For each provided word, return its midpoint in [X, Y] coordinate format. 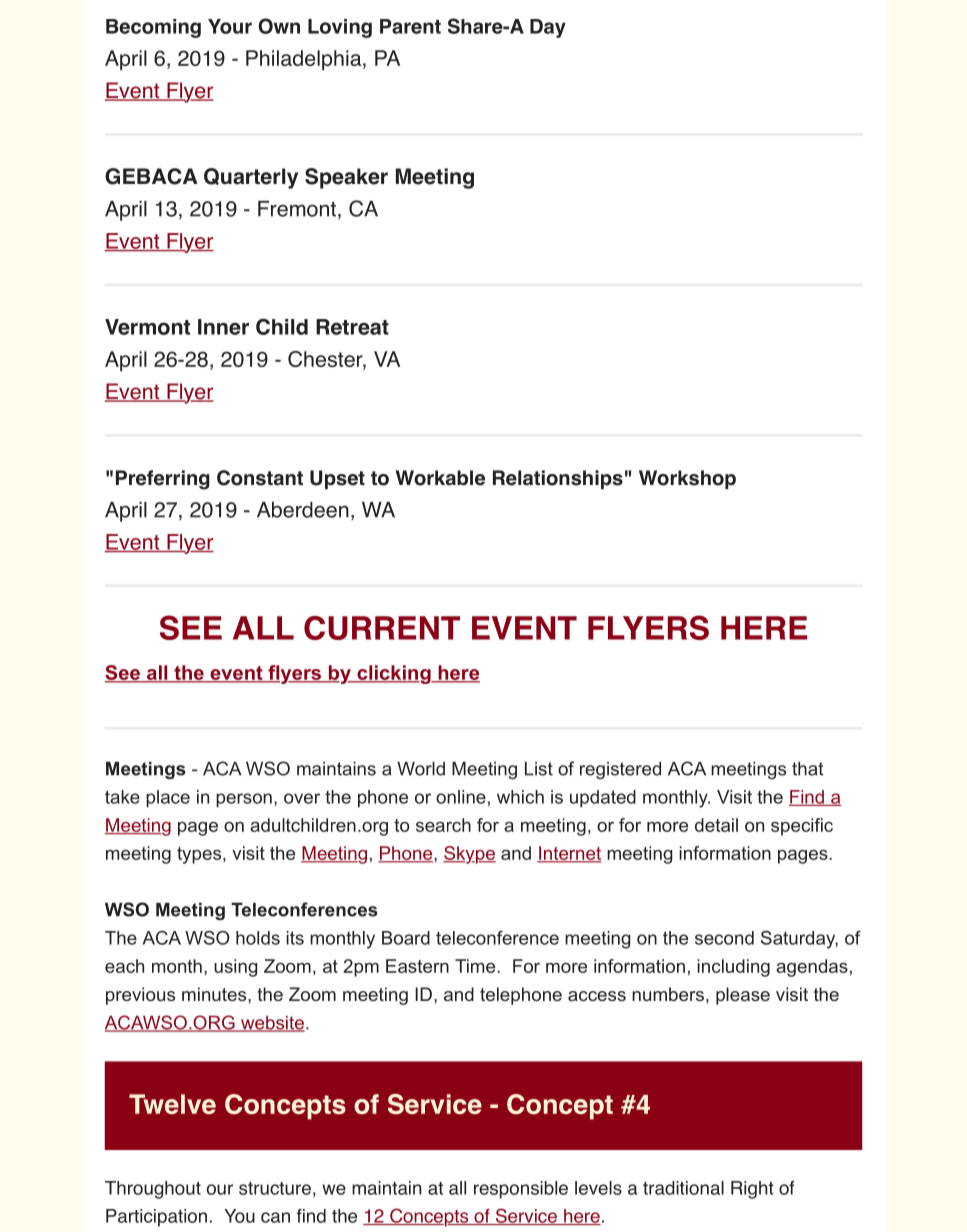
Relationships [558, 480]
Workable [440, 478]
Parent [410, 26]
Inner [223, 327]
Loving [340, 28]
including [733, 968]
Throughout [153, 1190]
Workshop [687, 480]
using [235, 968]
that [807, 768]
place [168, 799]
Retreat [352, 327]
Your [230, 26]
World [421, 768]
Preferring [163, 480]
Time [476, 966]
